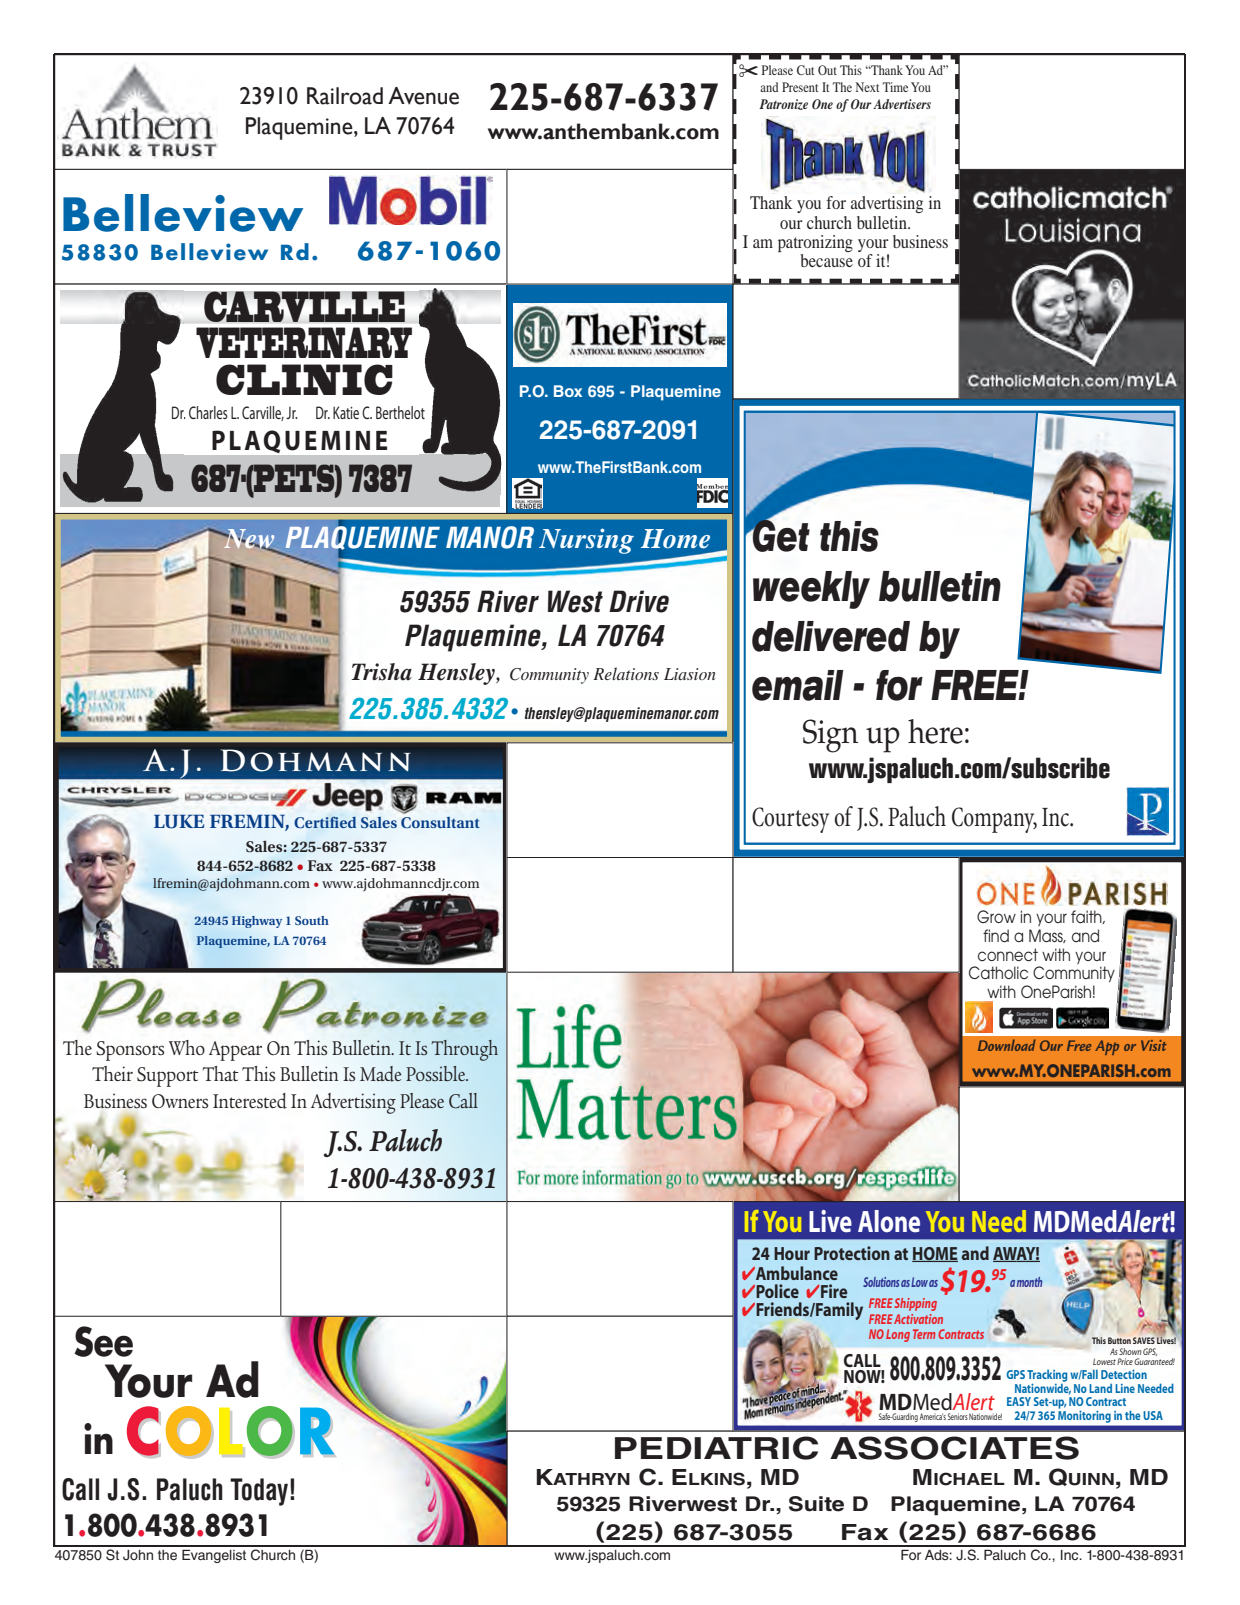 Image resolution: width=1240 pixels, height=1605 pixels. Describe the element at coordinates (345, 96) in the screenshot. I see `Railroad` at that location.
